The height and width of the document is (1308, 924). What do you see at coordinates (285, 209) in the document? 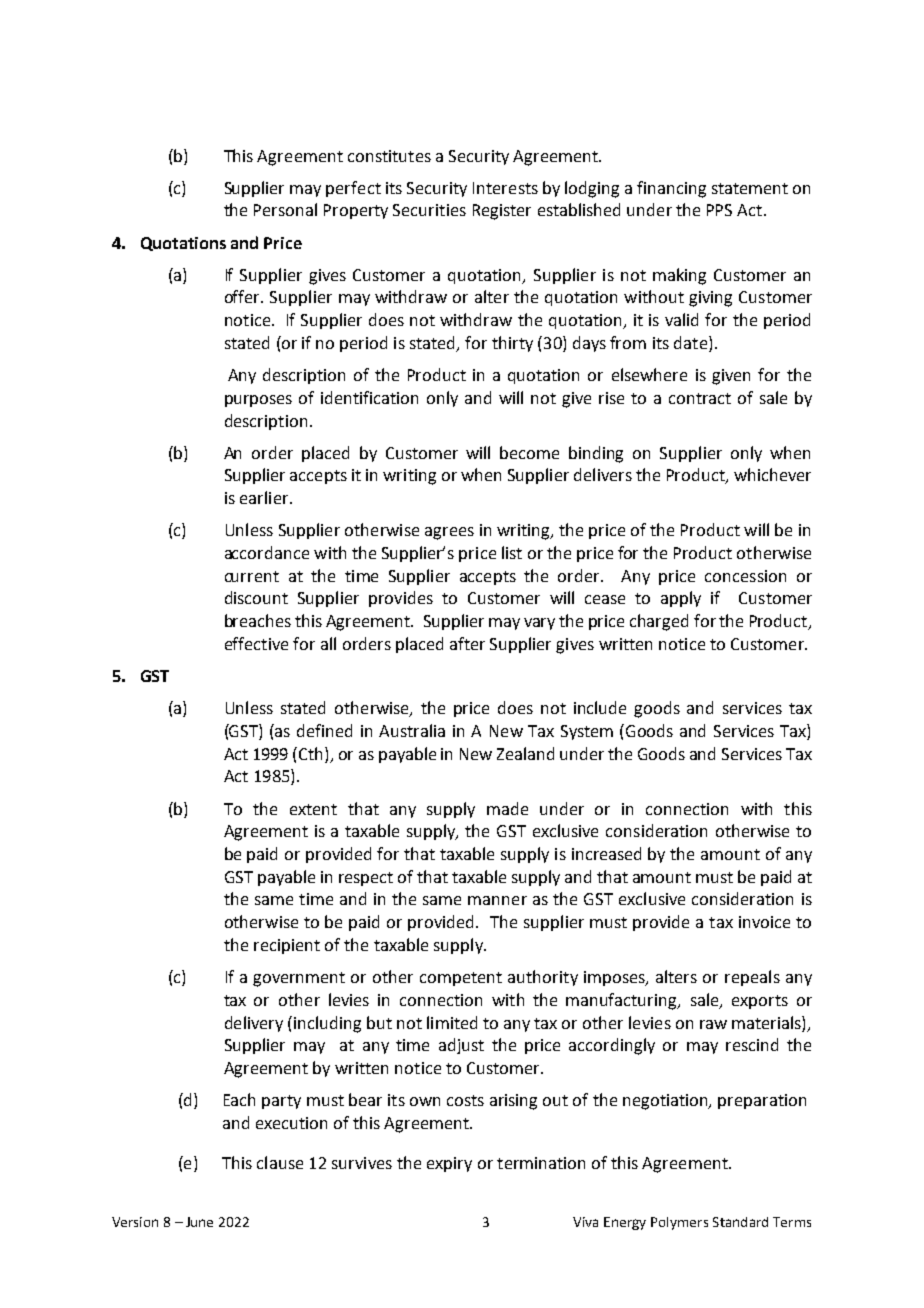
I see `Personal` at bounding box center [285, 209].
